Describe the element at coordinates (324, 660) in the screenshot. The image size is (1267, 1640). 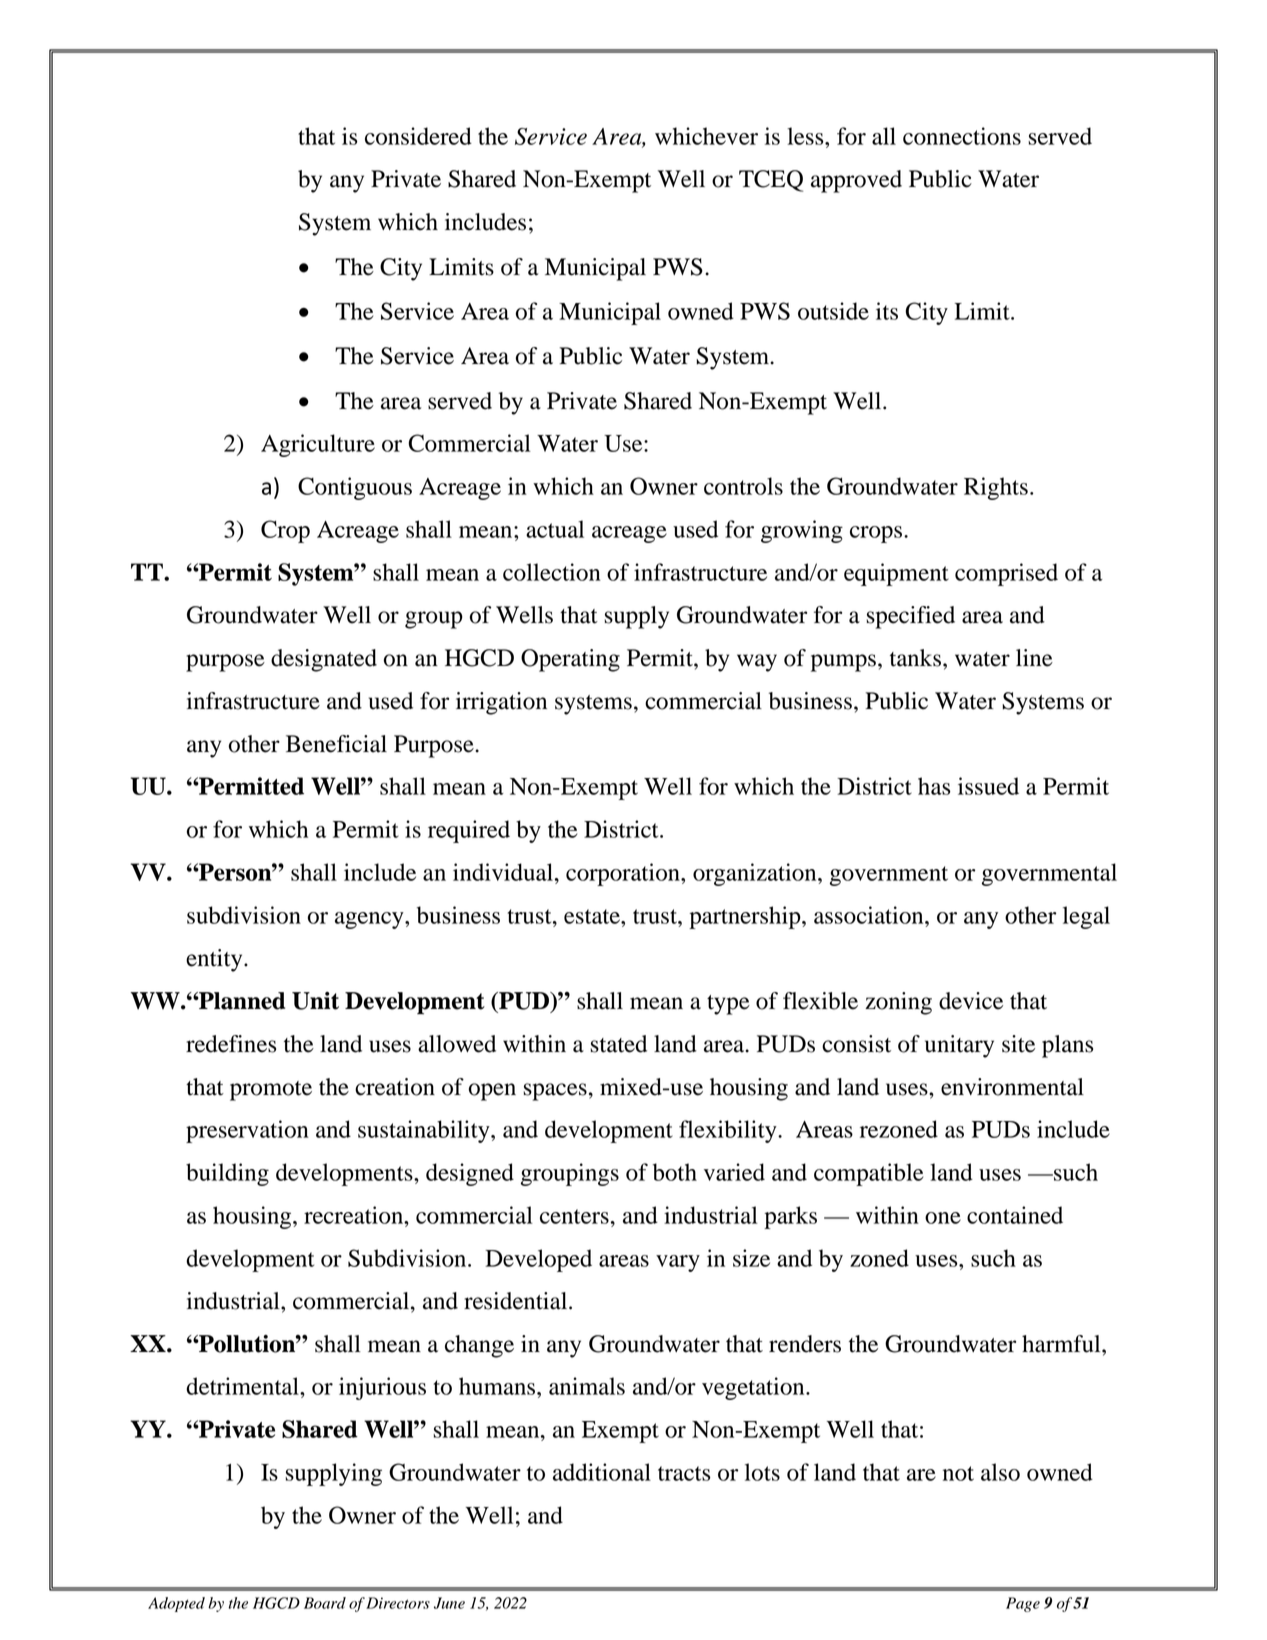
I see `designated` at that location.
